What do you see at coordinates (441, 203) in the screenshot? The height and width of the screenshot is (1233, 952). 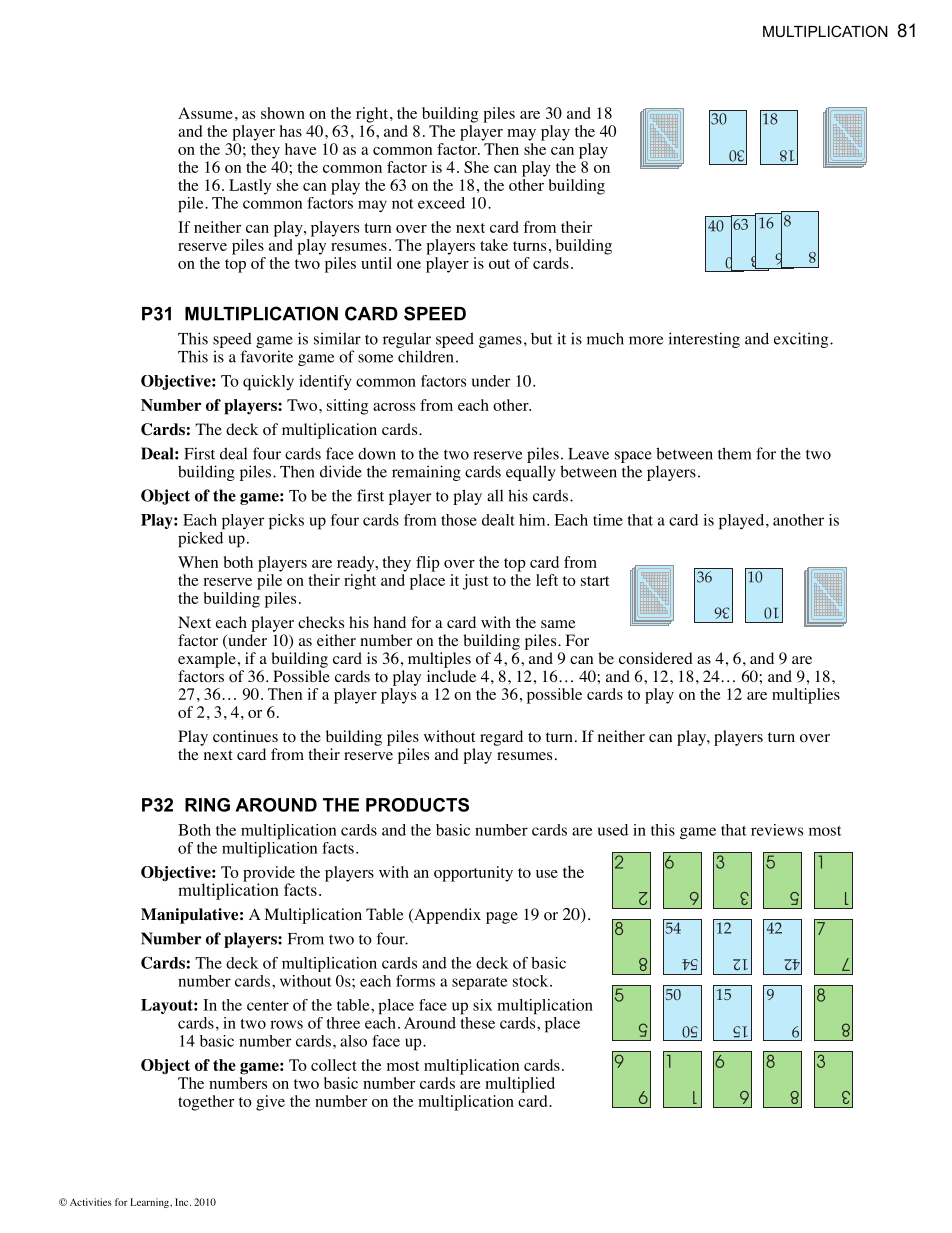 I see `exceed` at bounding box center [441, 203].
